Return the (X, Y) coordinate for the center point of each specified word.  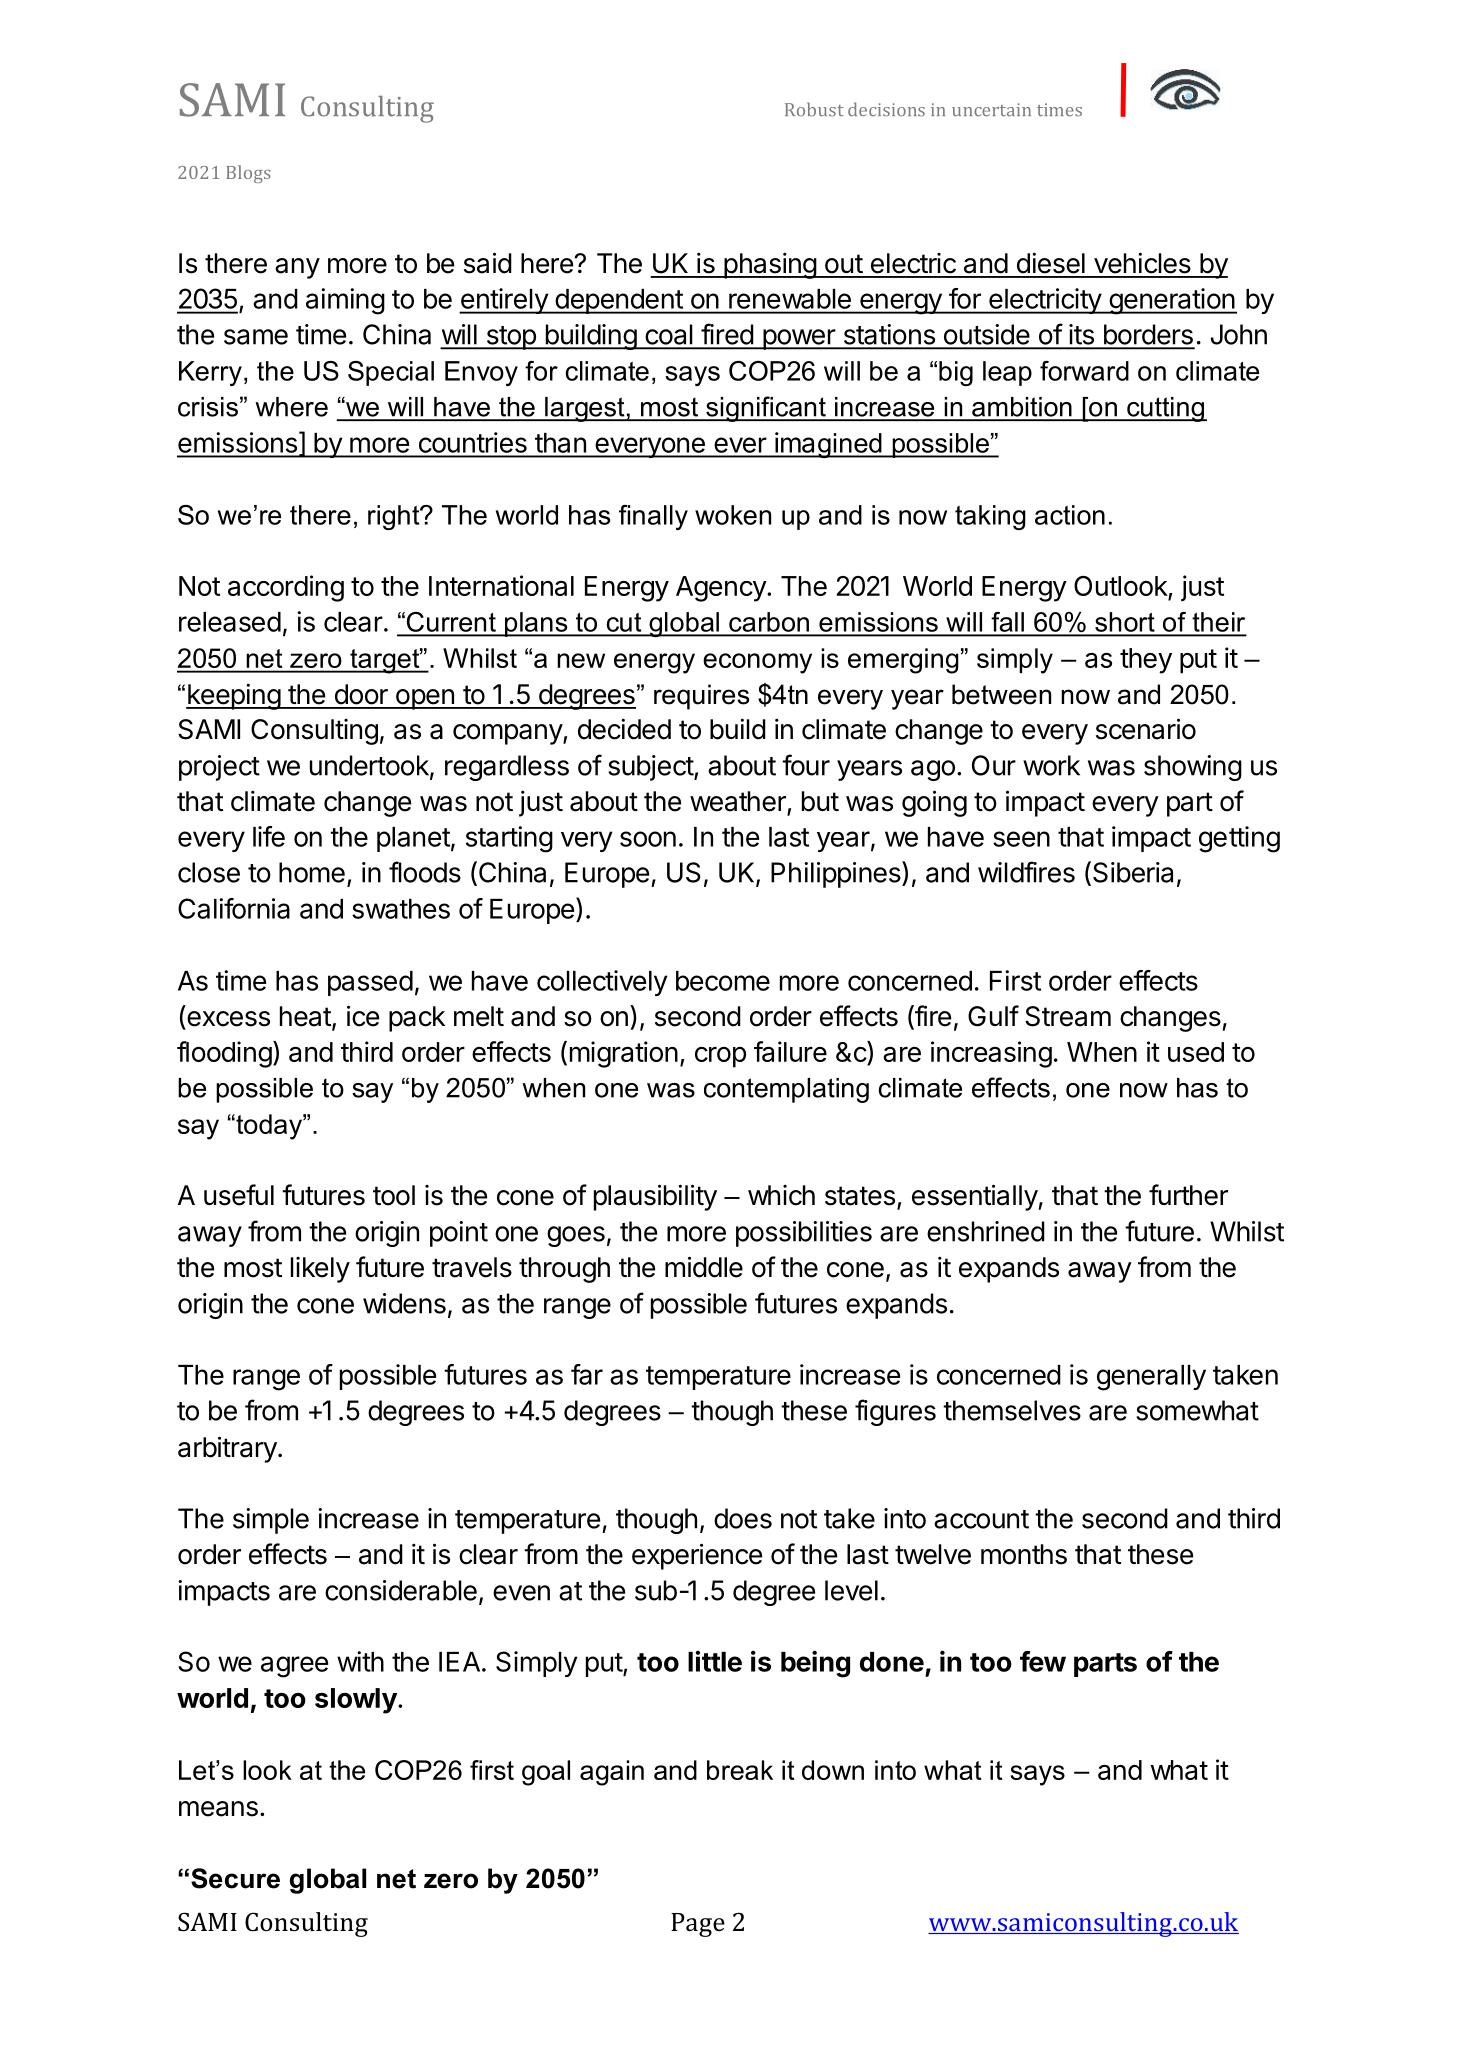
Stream (1068, 1016)
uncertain (991, 109)
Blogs (248, 174)
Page (698, 1925)
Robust (814, 109)
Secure (235, 1878)
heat (305, 1016)
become (723, 981)
